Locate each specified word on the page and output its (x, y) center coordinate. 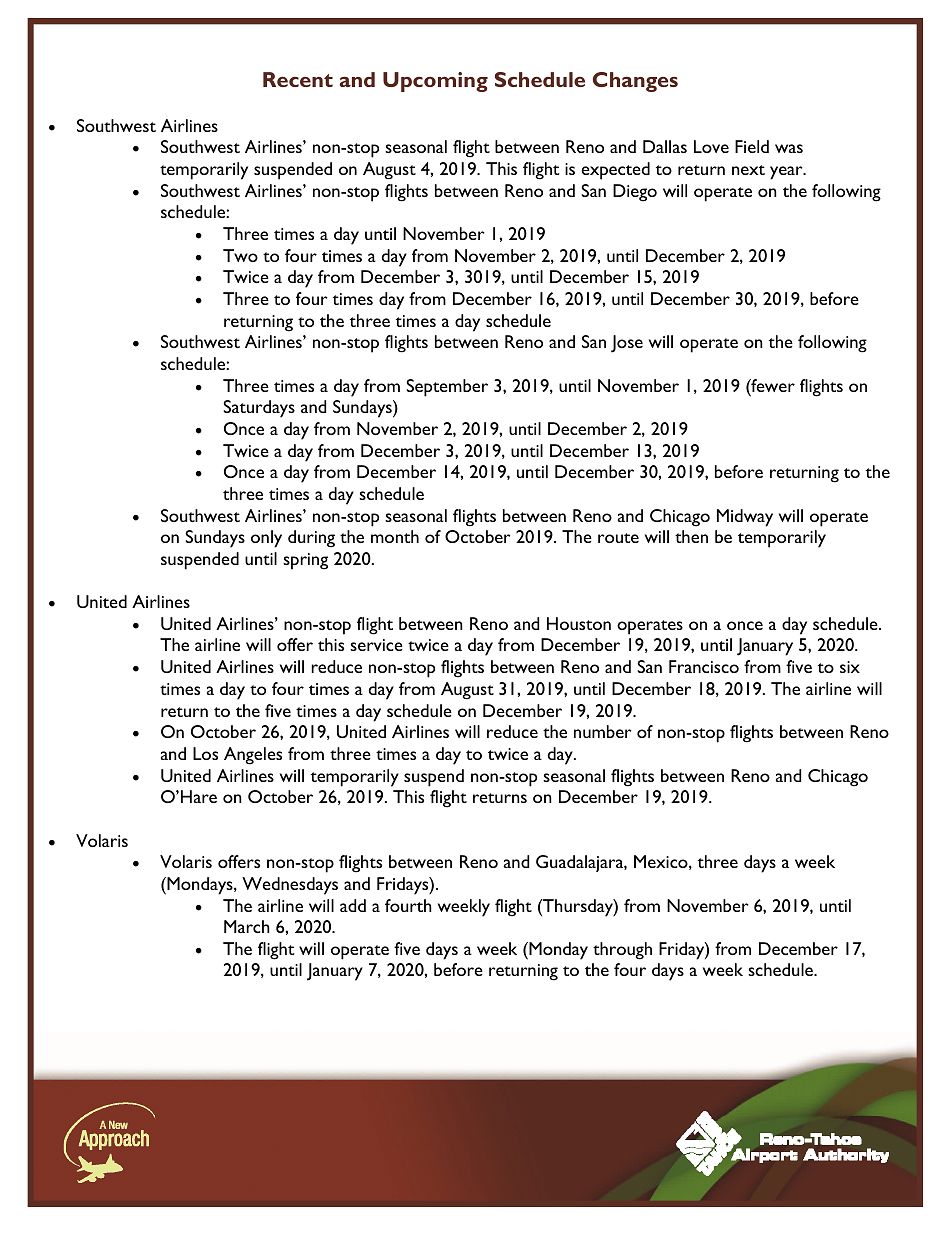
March (247, 926)
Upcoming (435, 82)
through (622, 951)
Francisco (704, 666)
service (376, 645)
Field (752, 146)
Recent (298, 79)
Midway (745, 518)
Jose (627, 344)
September (447, 388)
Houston (579, 623)
